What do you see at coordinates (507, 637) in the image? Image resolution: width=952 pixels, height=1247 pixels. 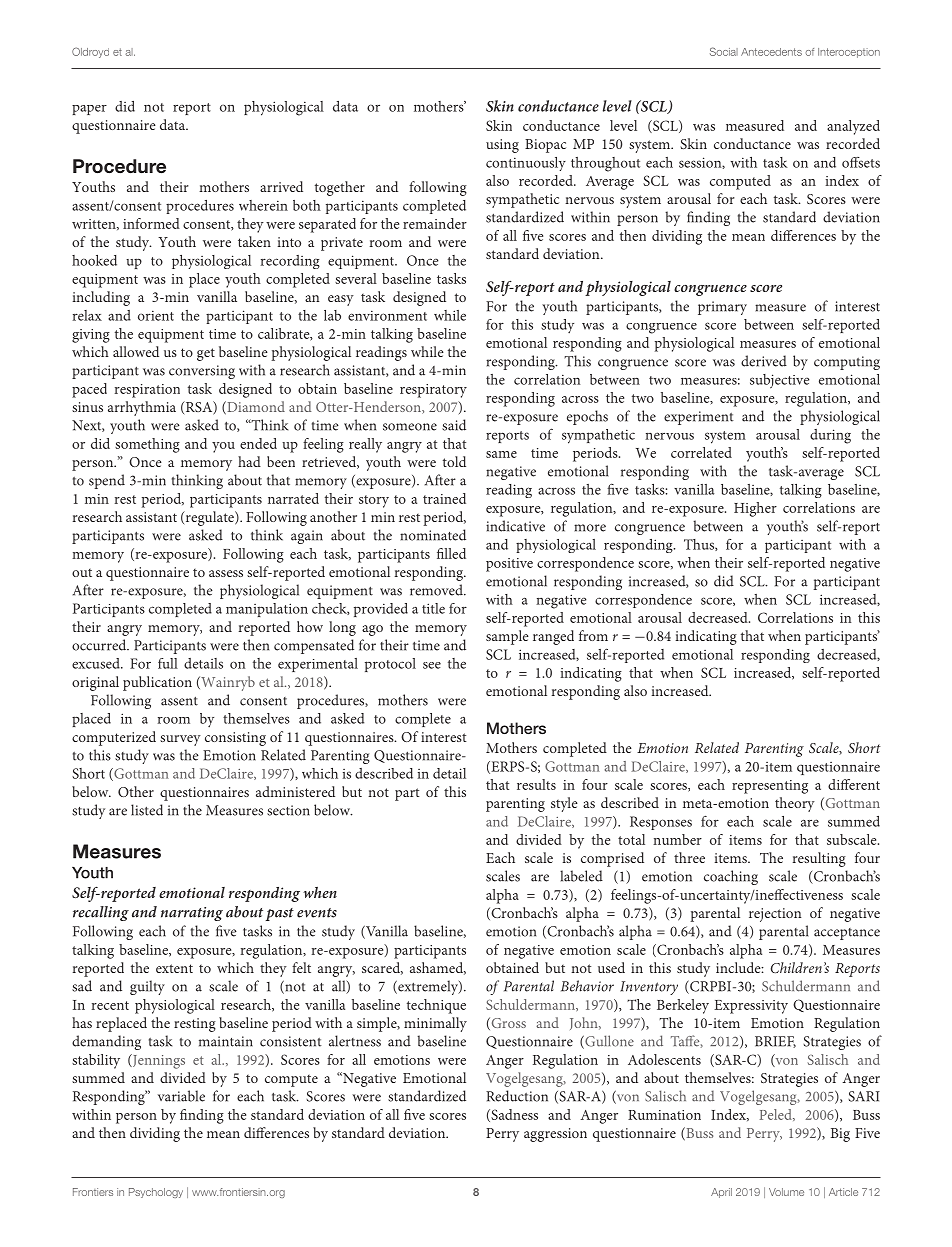 I see `sample` at bounding box center [507, 637].
